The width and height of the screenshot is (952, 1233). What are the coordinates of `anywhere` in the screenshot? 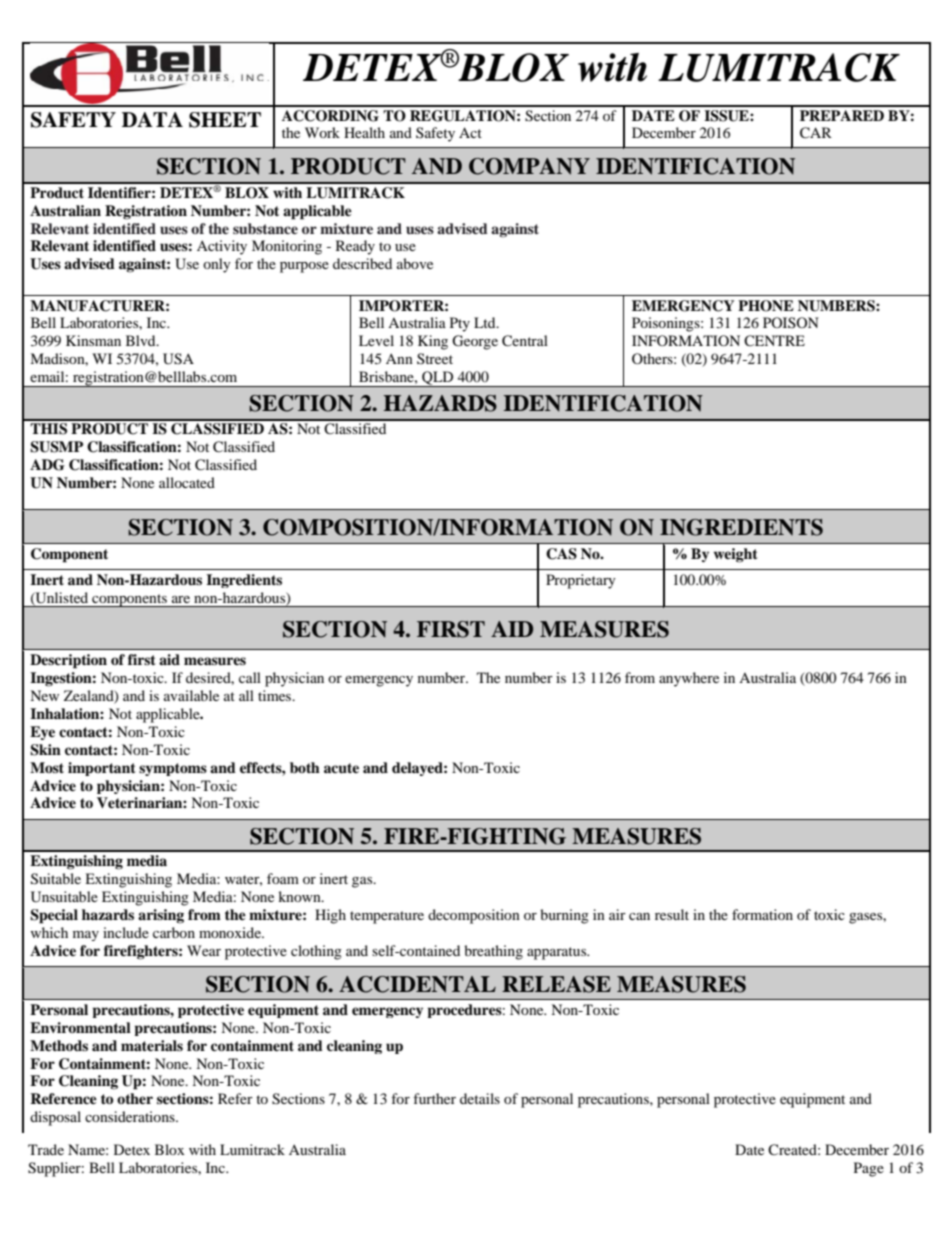 It's located at (689, 679).
